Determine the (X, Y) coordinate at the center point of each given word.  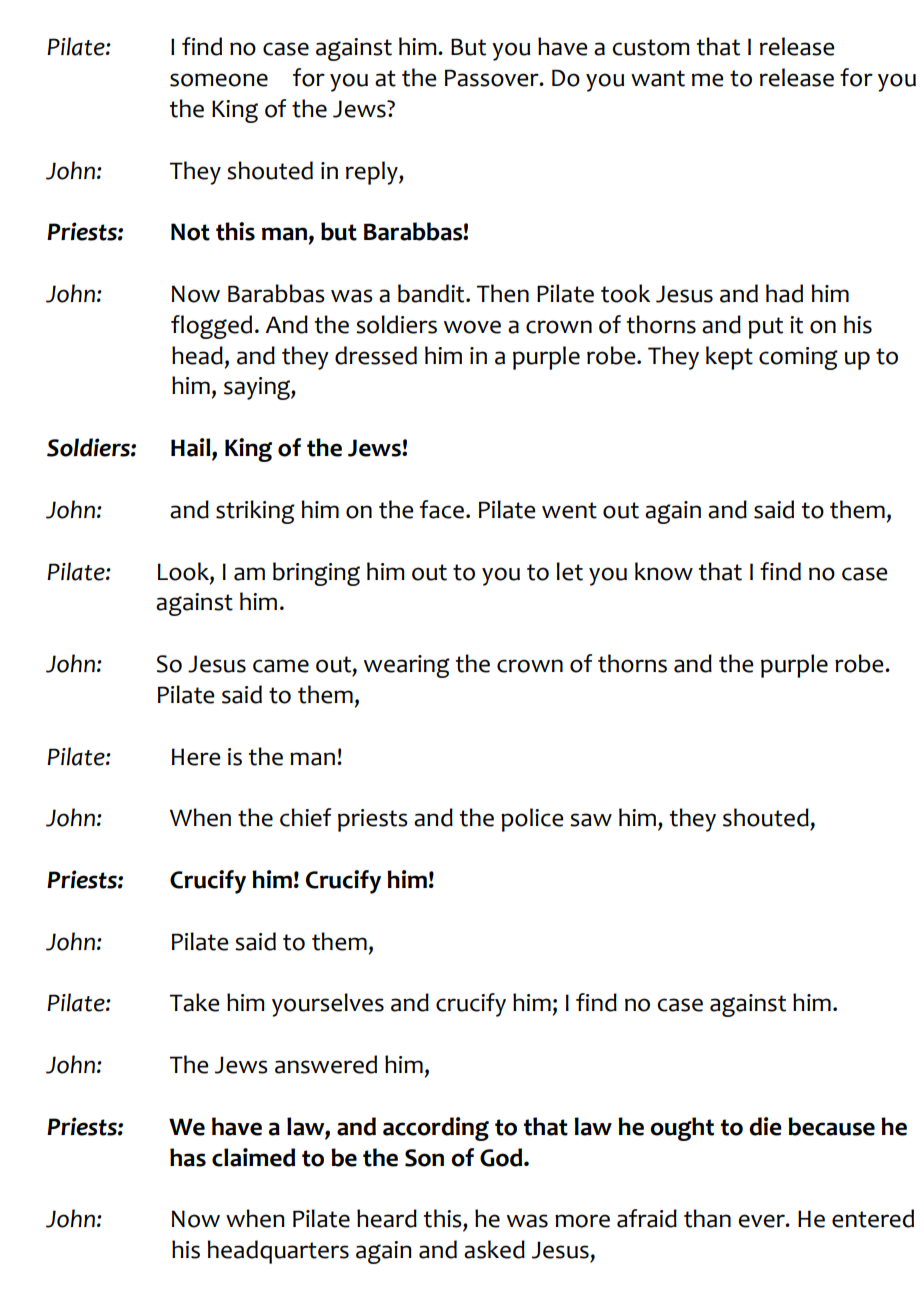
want (658, 78)
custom (651, 47)
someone (219, 80)
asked (494, 1249)
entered (873, 1218)
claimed (253, 1157)
